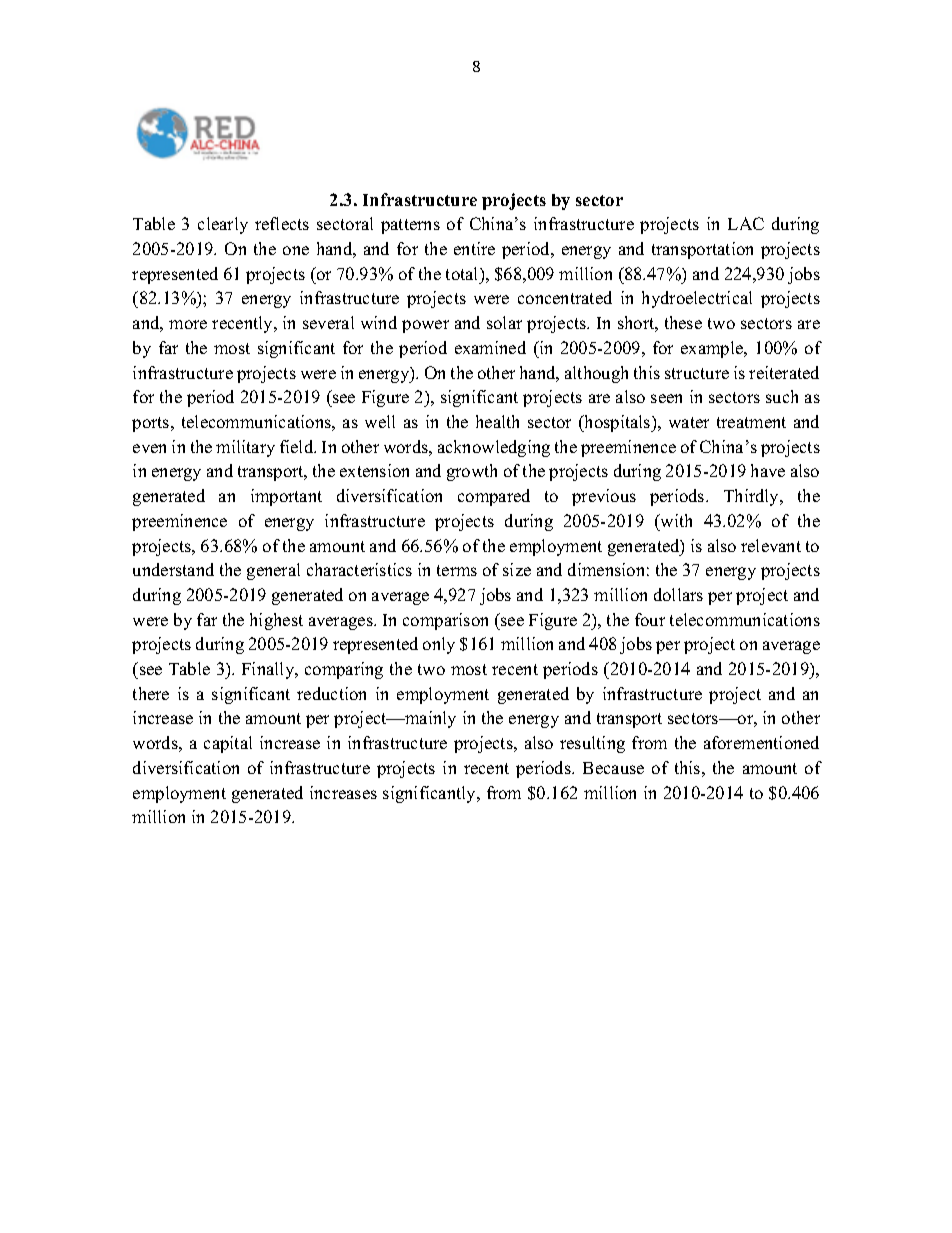  Describe the element at coordinates (188, 324) in the page. I see `more` at that location.
